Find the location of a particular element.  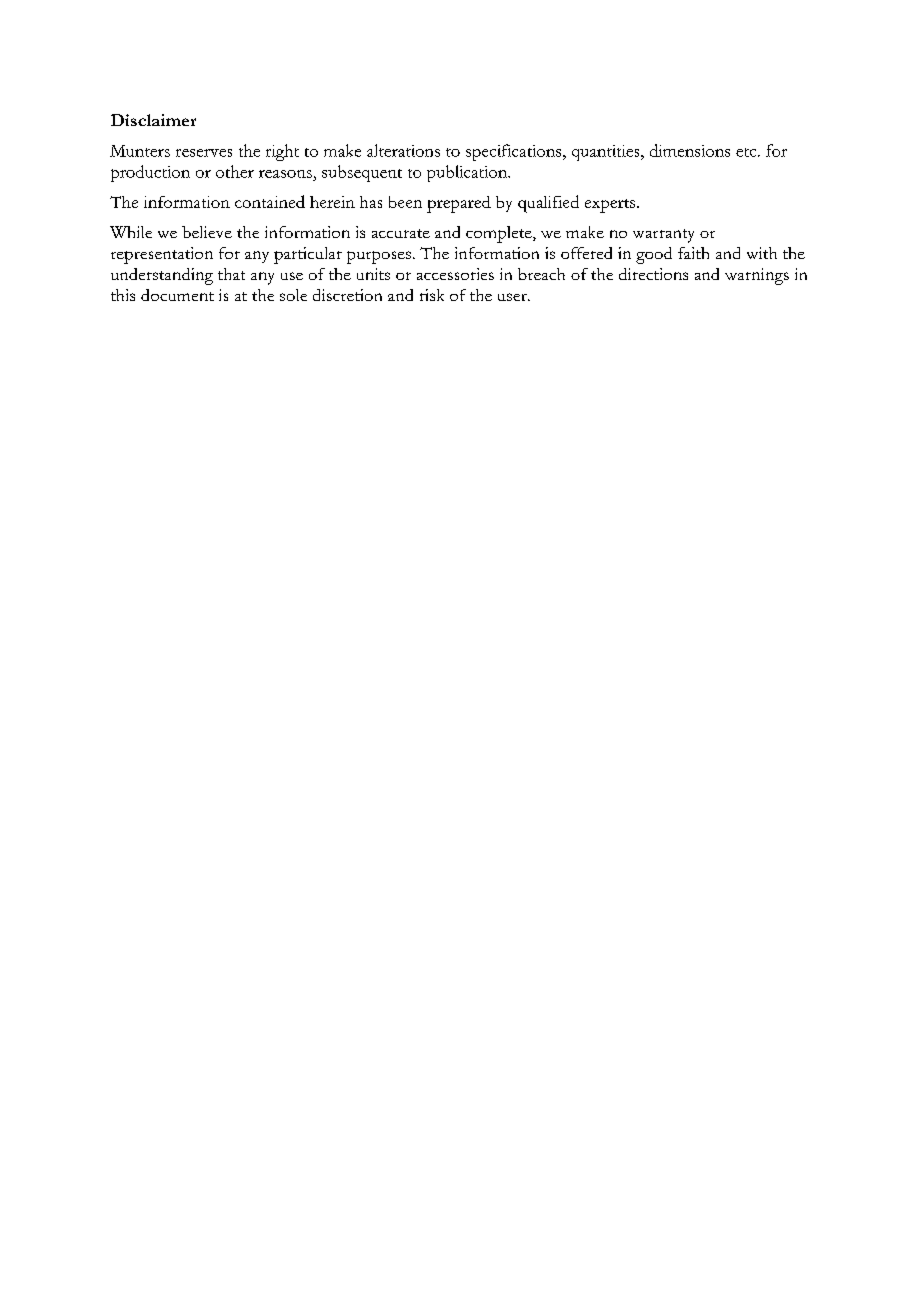

reserves is located at coordinates (204, 153).
